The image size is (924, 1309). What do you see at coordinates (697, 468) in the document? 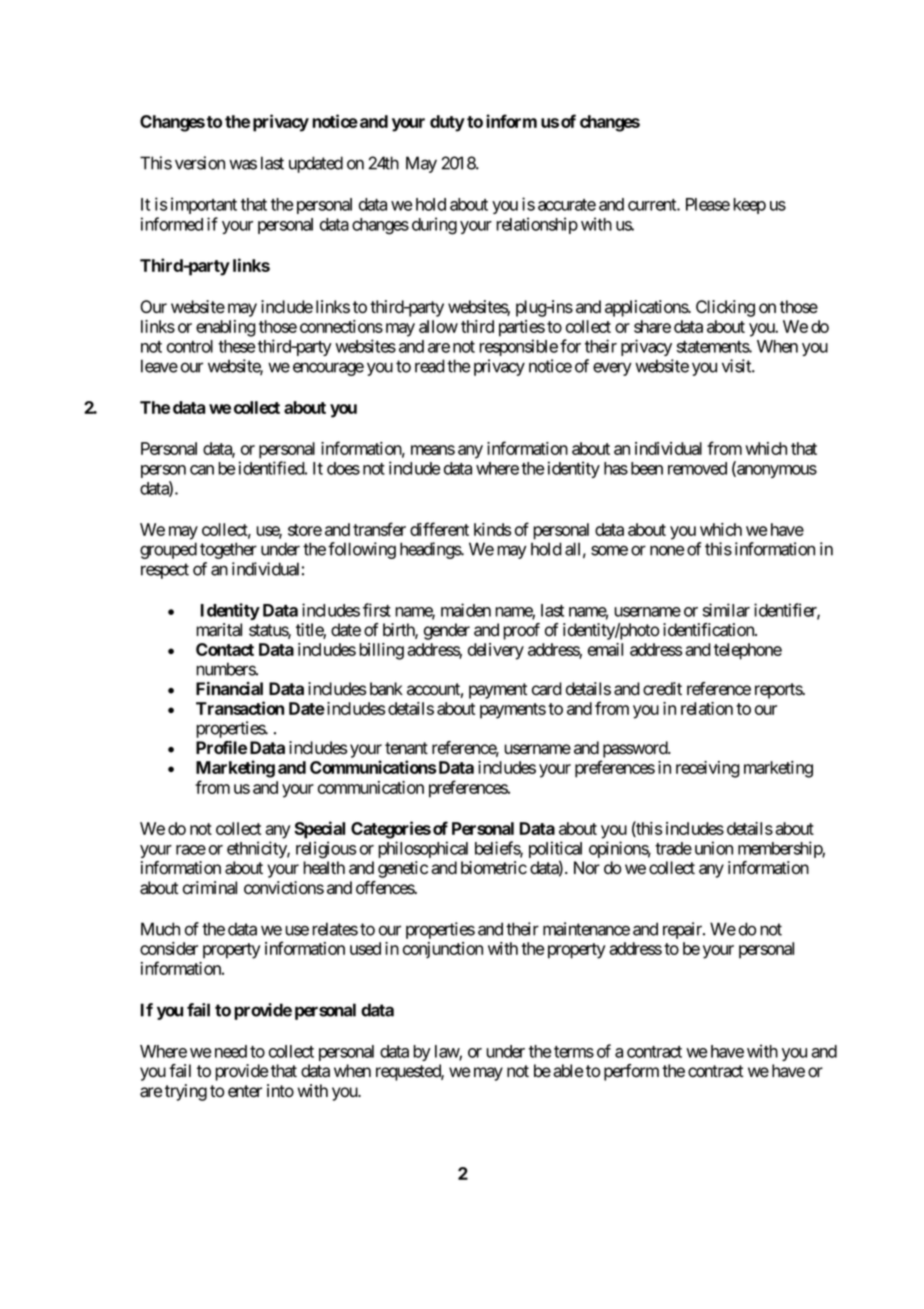
I see `removed` at bounding box center [697, 468].
